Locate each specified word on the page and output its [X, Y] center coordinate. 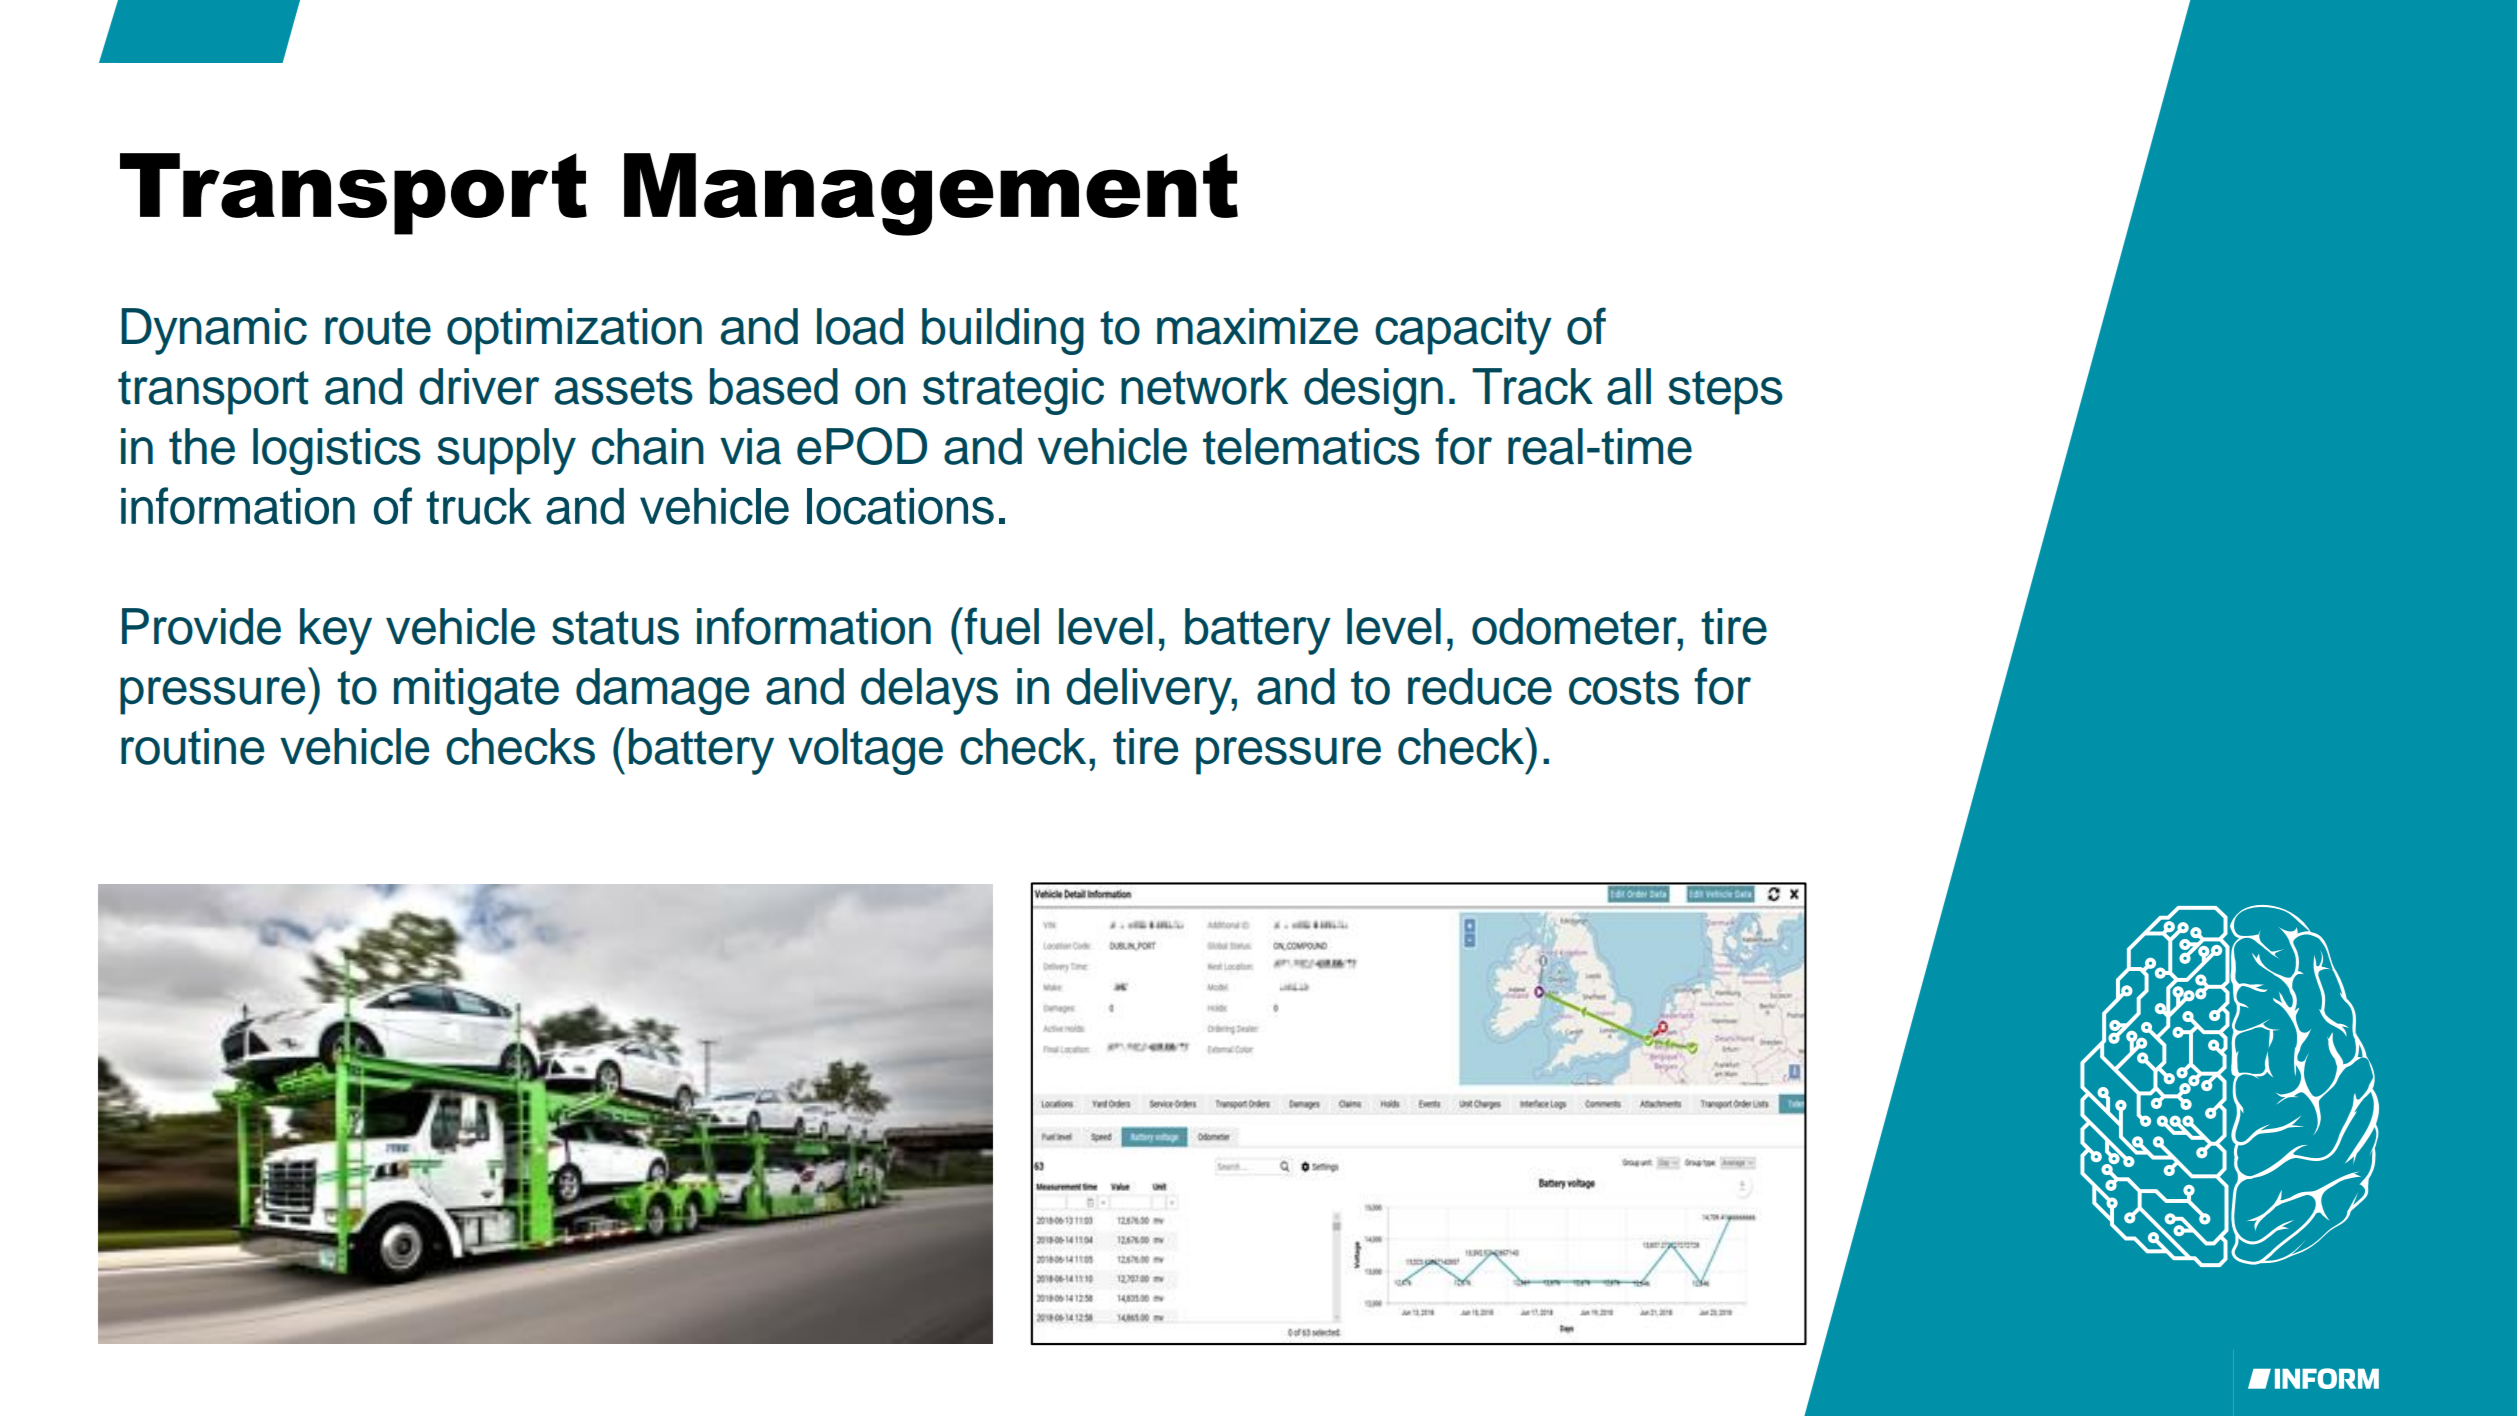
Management [931, 194]
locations [900, 506]
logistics [337, 451]
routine [192, 746]
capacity [1463, 331]
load [860, 326]
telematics [1311, 446]
